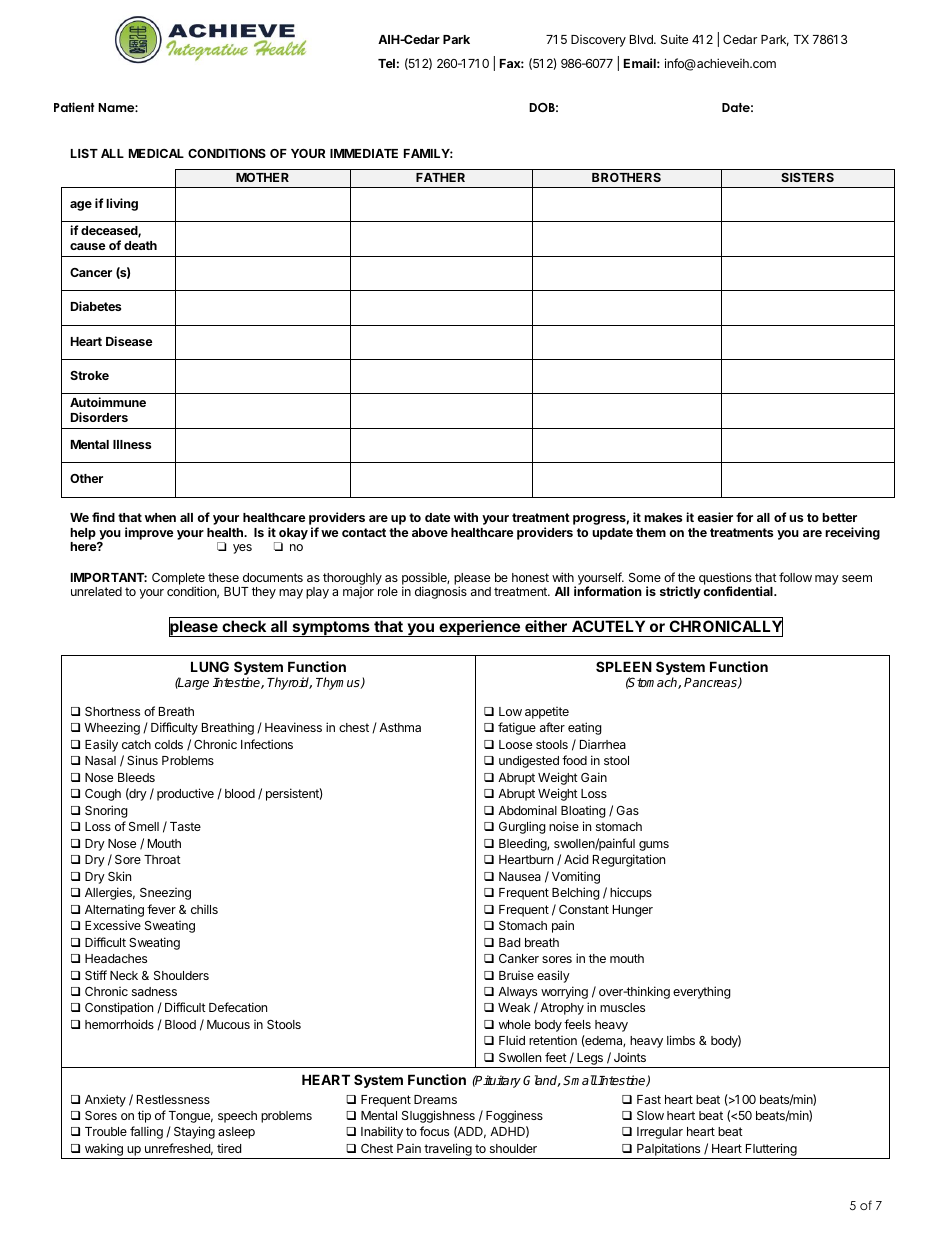  Describe the element at coordinates (839, 517) in the screenshot. I see `better` at that location.
